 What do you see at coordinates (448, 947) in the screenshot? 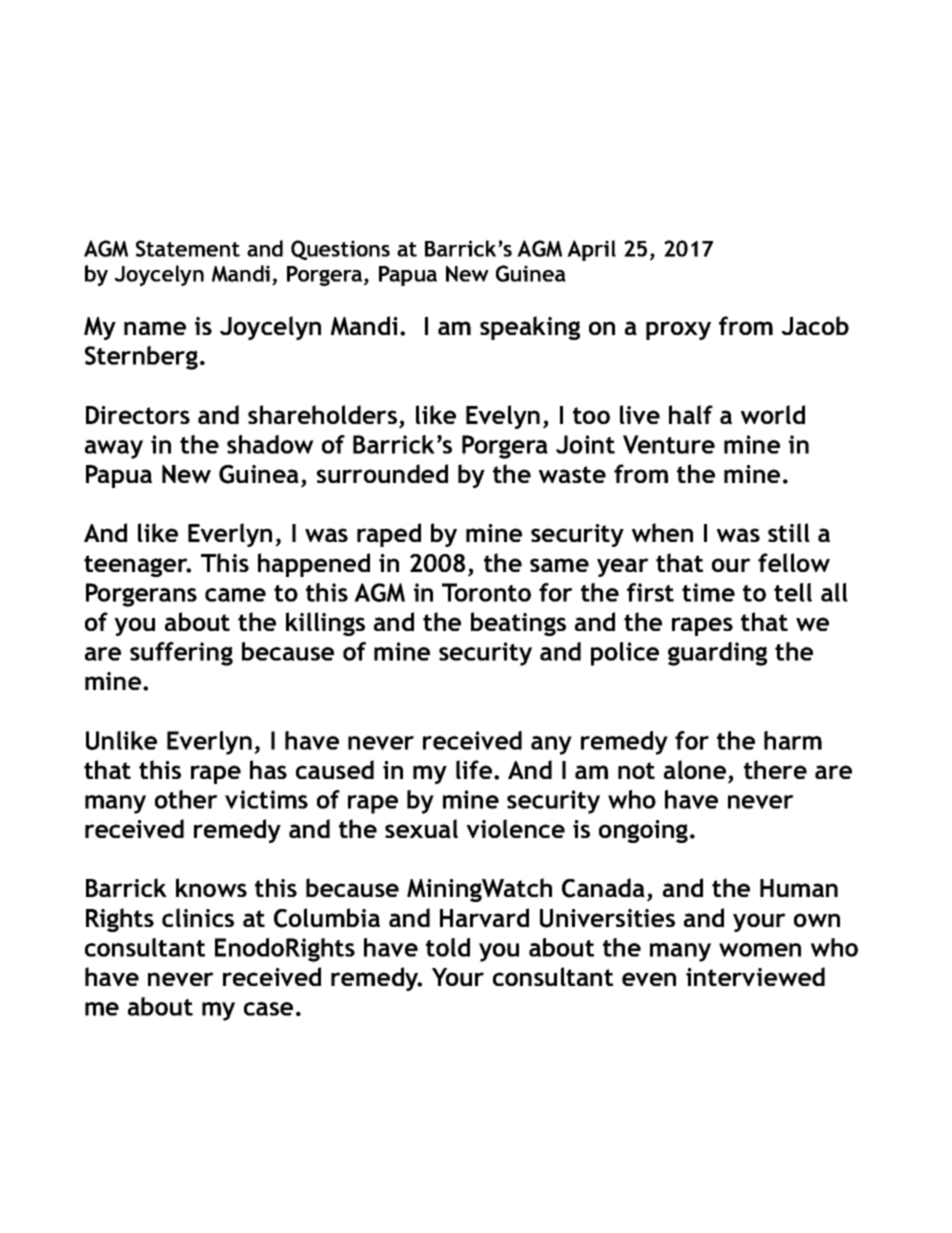
I see `told` at bounding box center [448, 947].
